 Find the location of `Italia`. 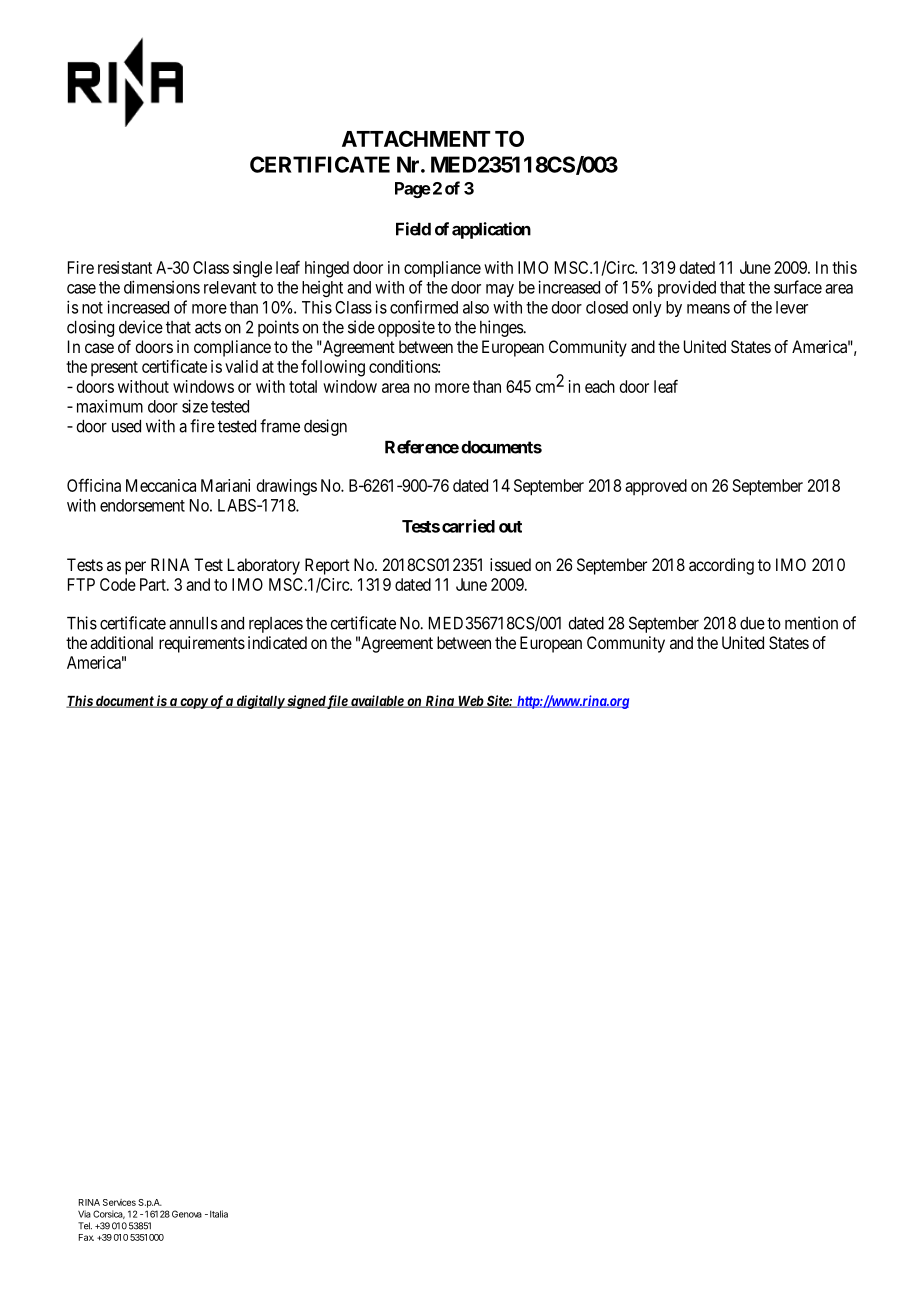

Italia is located at coordinates (219, 1214).
